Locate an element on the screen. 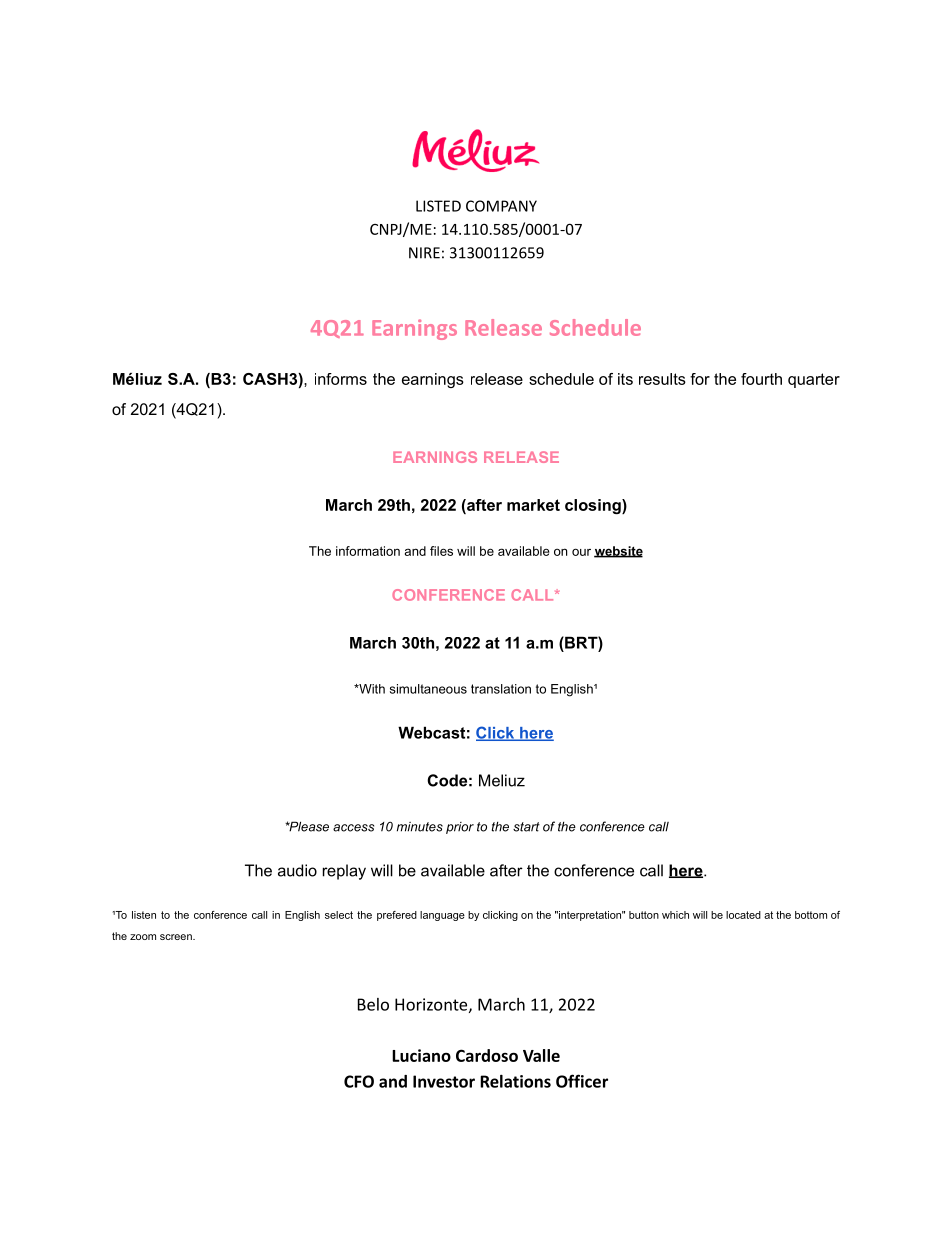 The image size is (952, 1233). fourth is located at coordinates (761, 379).
